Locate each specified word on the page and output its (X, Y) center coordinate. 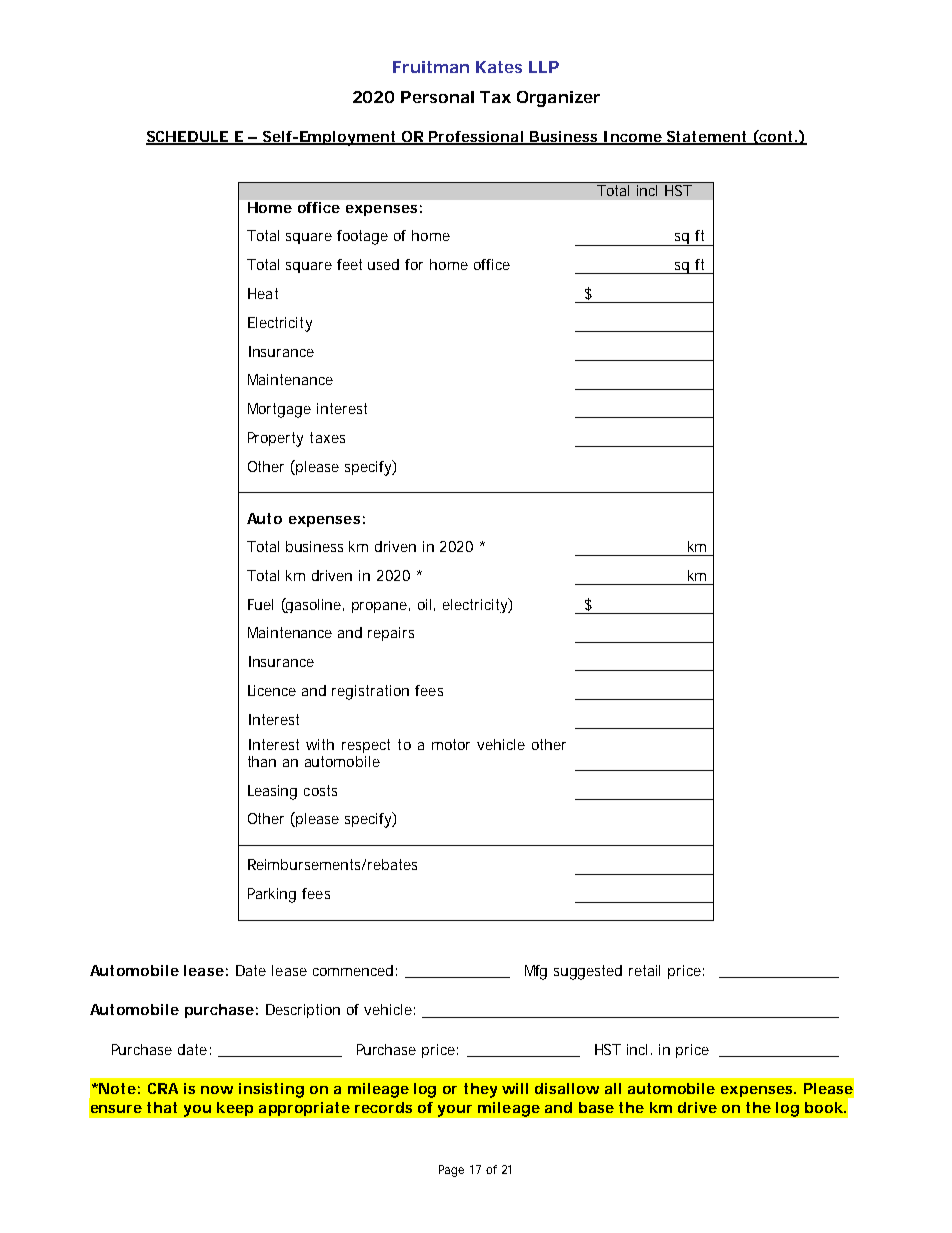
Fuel (260, 604)
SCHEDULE (188, 138)
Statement (707, 138)
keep (235, 1109)
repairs (391, 634)
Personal (437, 97)
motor (451, 744)
